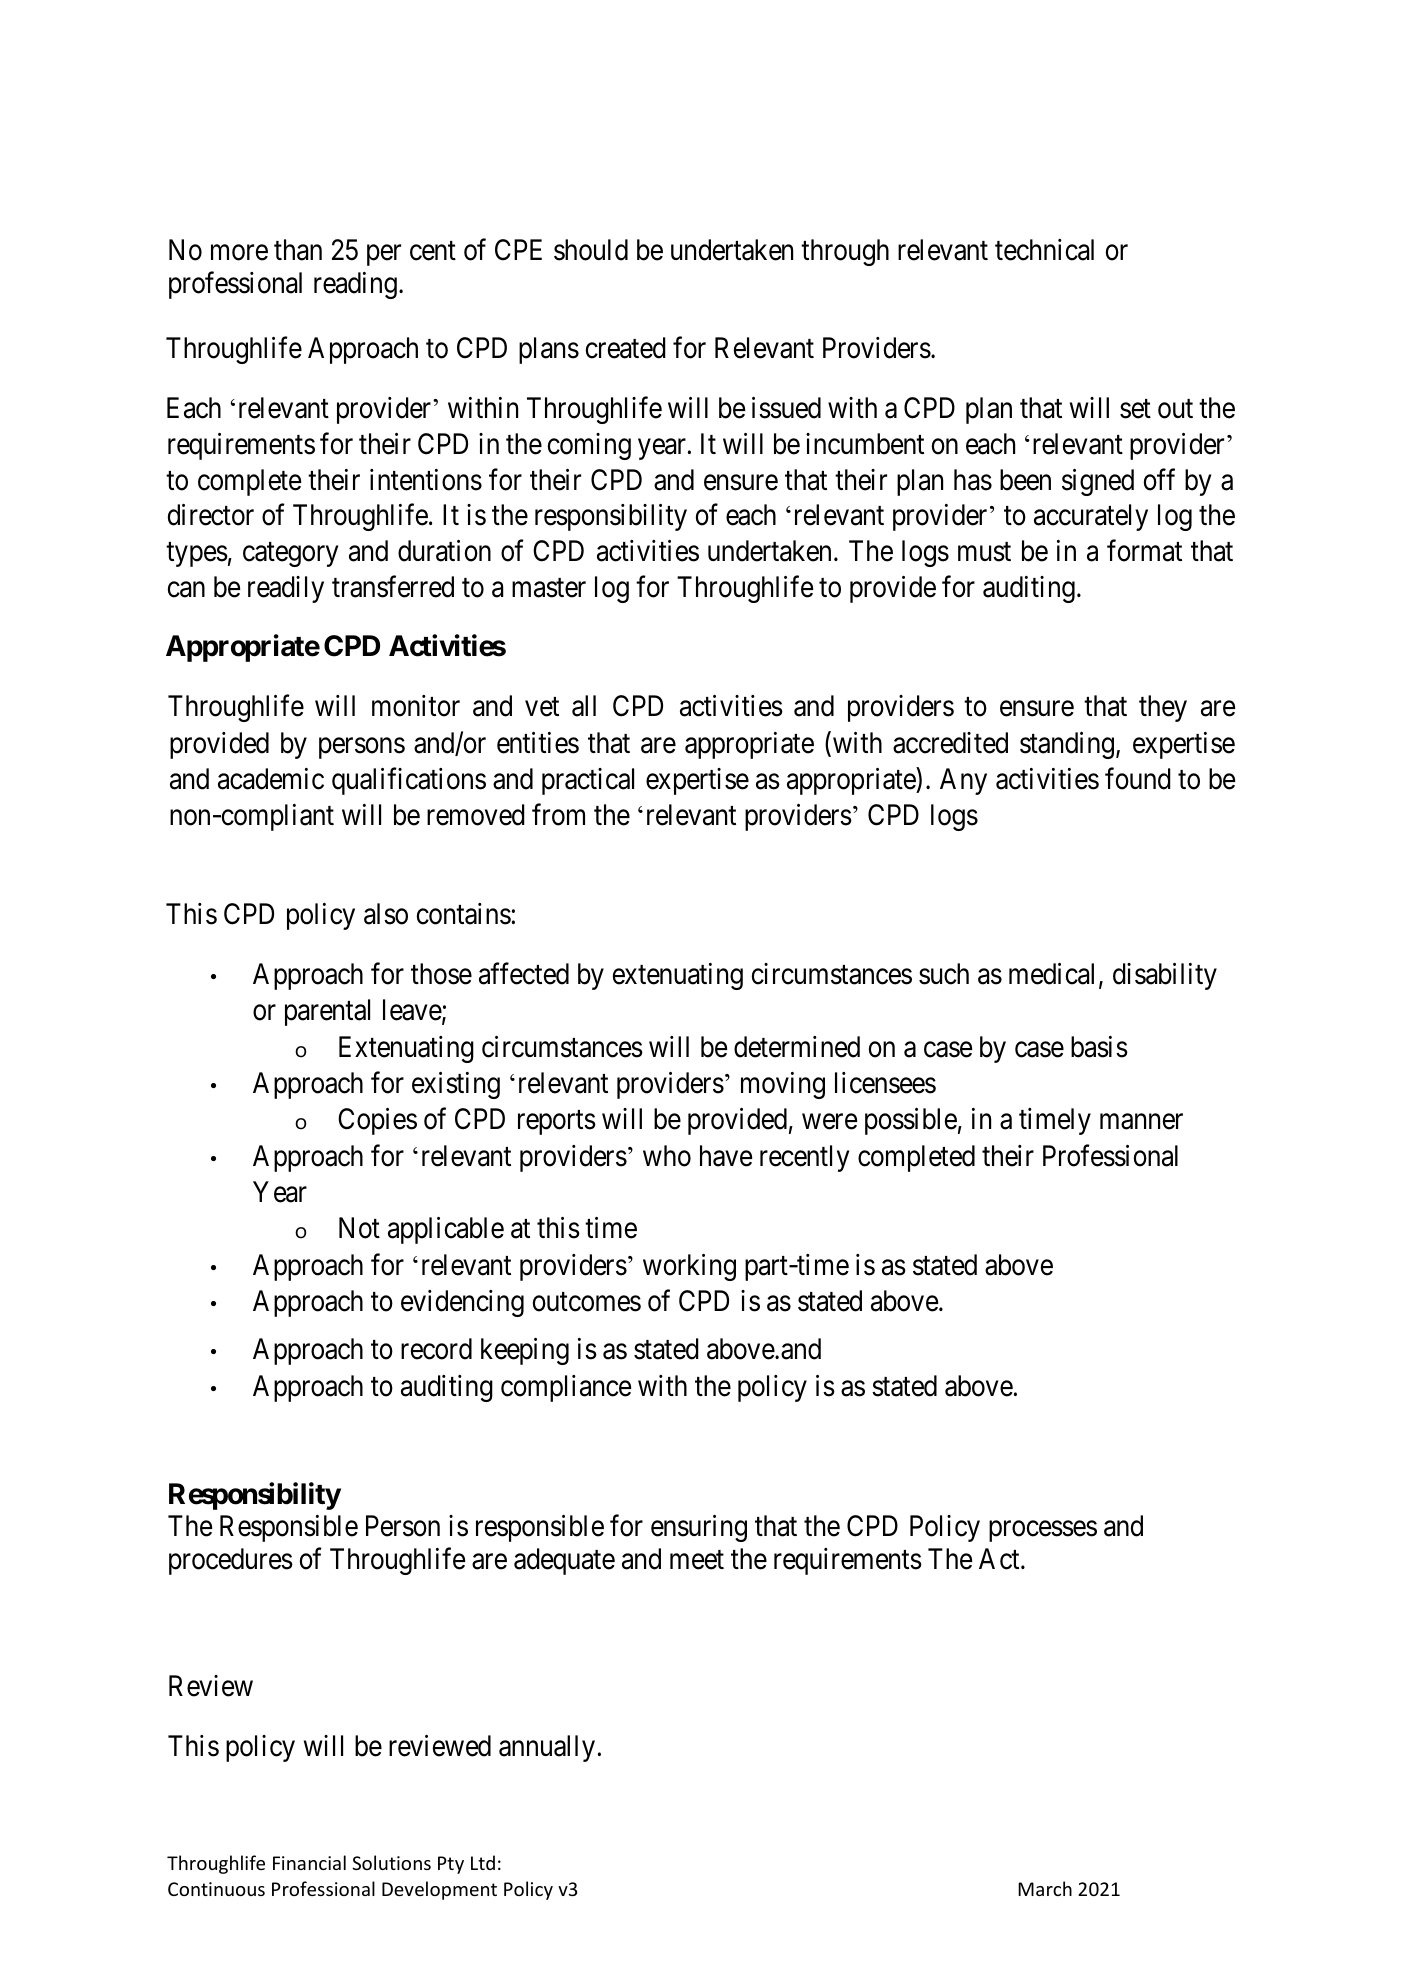 The width and height of the image is (1405, 1987). What do you see at coordinates (626, 348) in the image?
I see `created` at bounding box center [626, 348].
